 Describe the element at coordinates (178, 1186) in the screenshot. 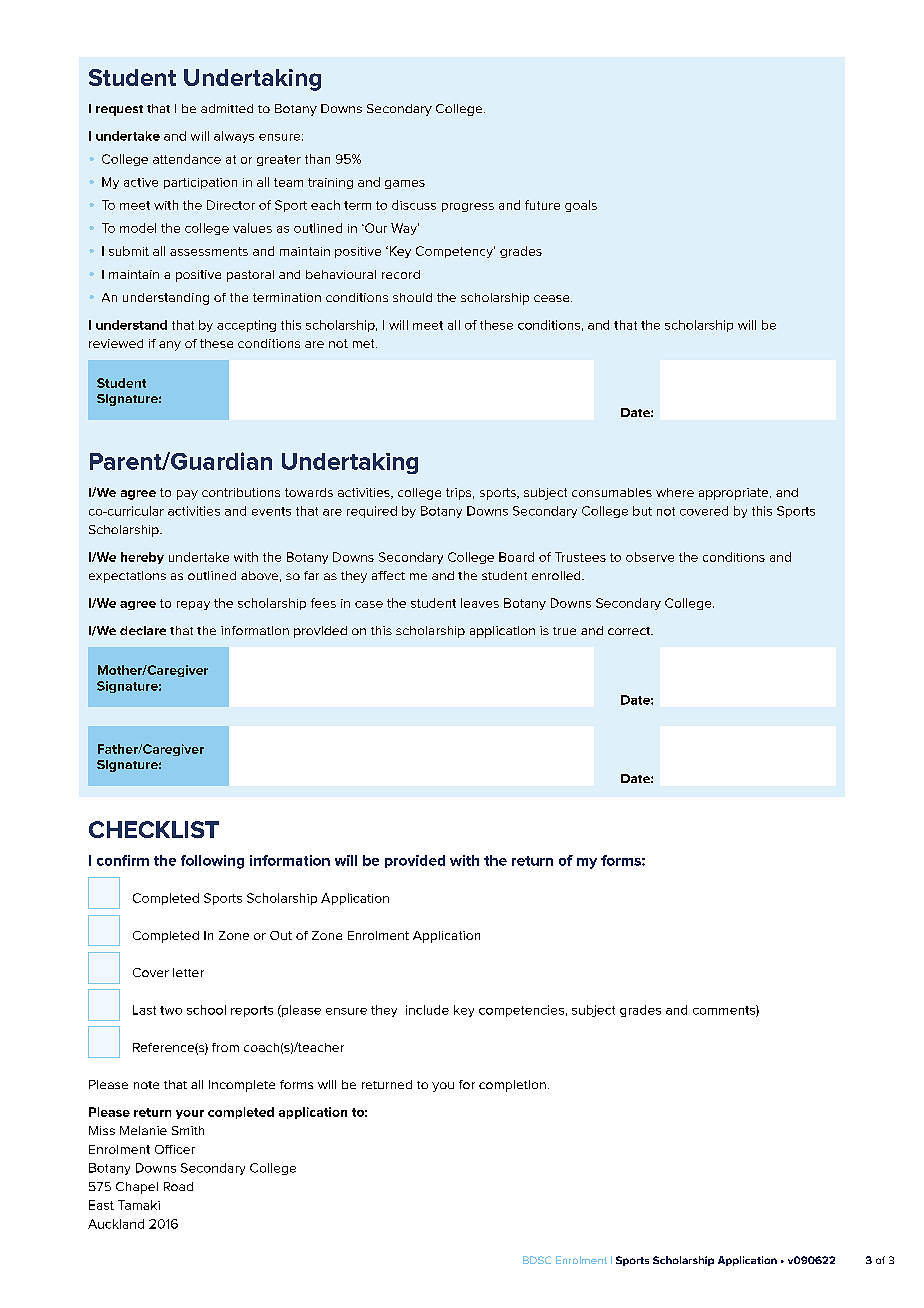

I see `Road` at that location.
